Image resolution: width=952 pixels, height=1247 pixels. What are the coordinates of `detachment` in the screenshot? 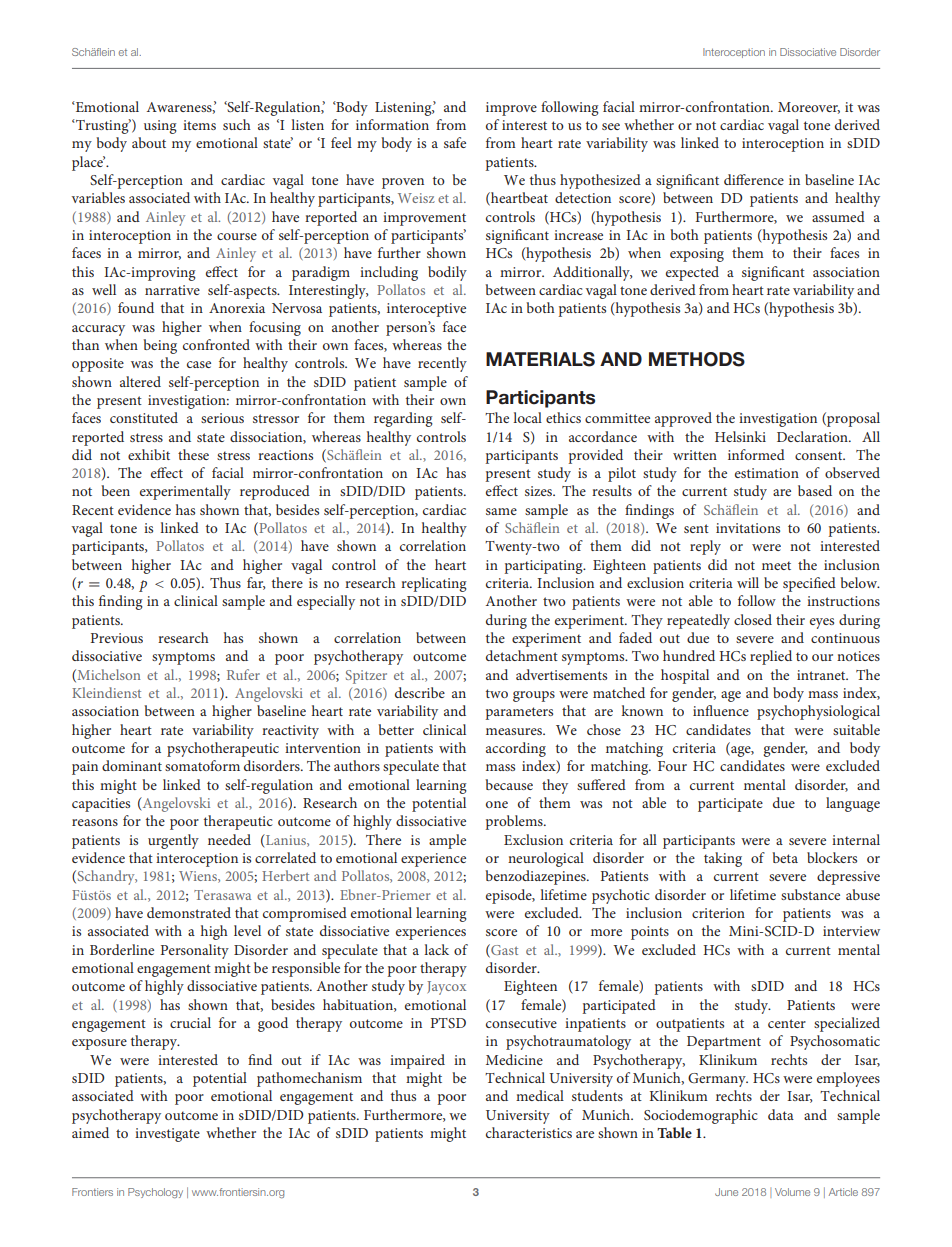 It's located at (522, 655).
